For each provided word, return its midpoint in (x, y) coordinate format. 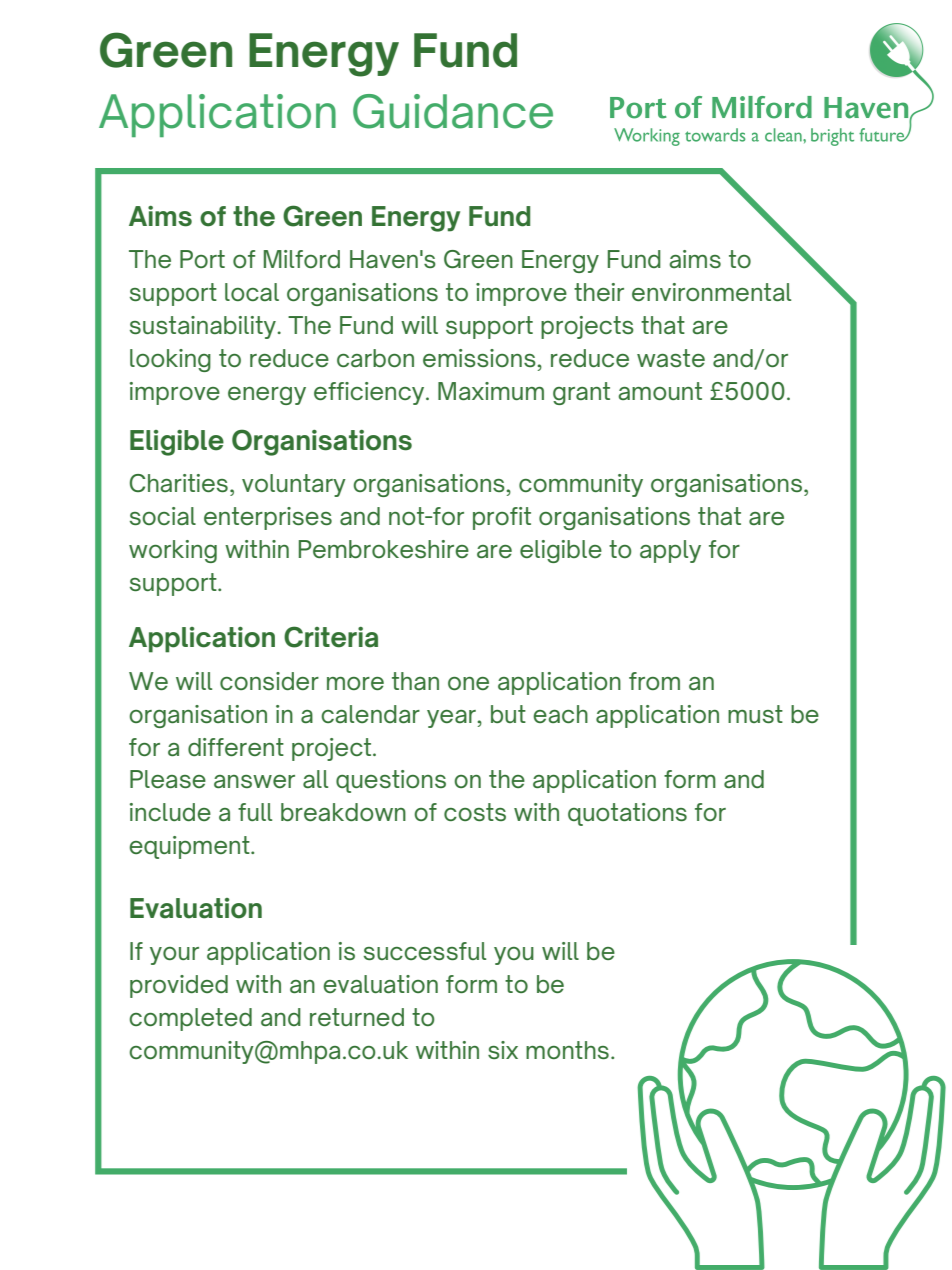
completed (190, 1019)
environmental (711, 292)
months (567, 1050)
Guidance (453, 111)
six (503, 1050)
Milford (302, 259)
